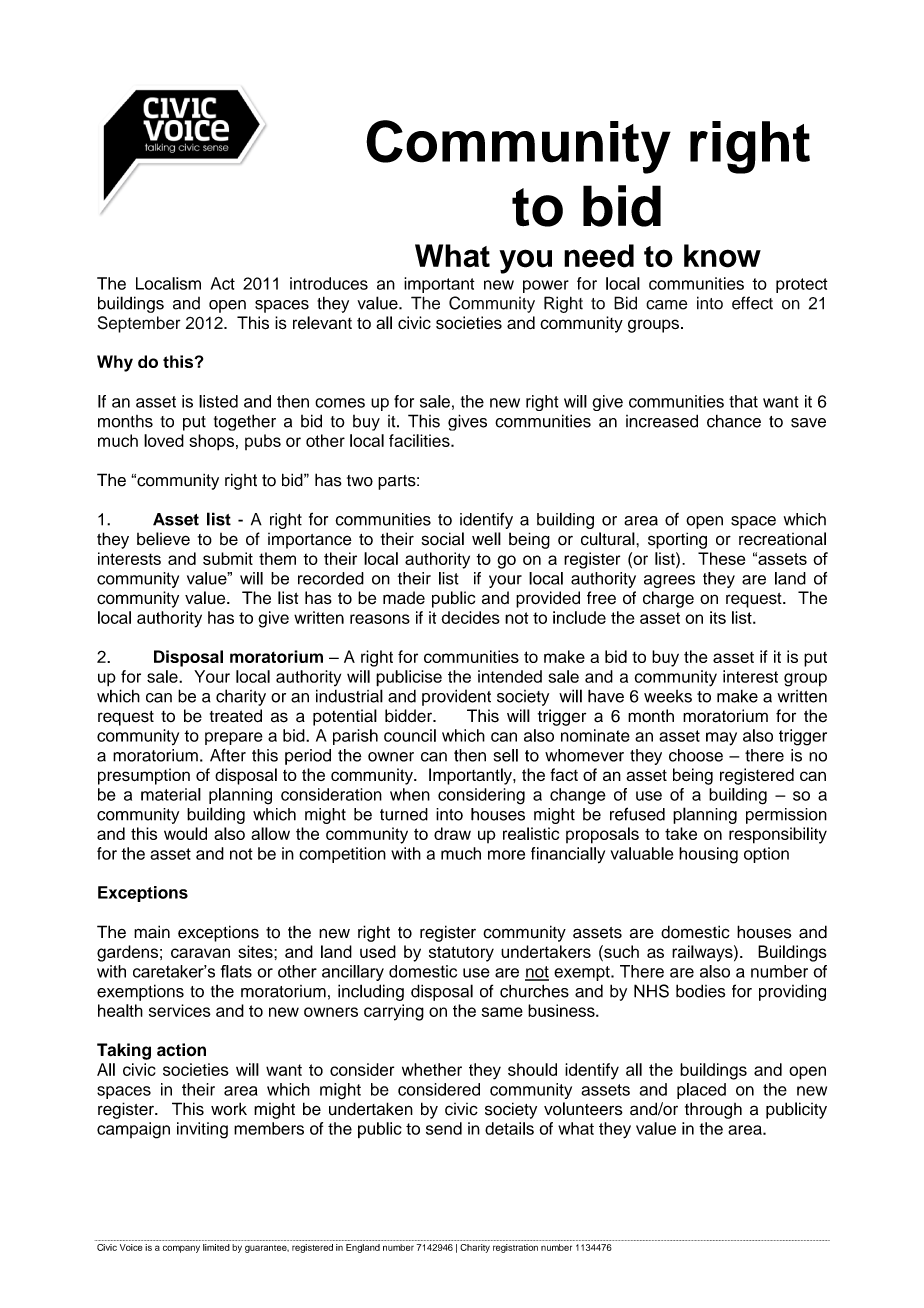 This screenshot has height=1308, width=924. Describe the element at coordinates (139, 324) in the screenshot. I see `September` at that location.
